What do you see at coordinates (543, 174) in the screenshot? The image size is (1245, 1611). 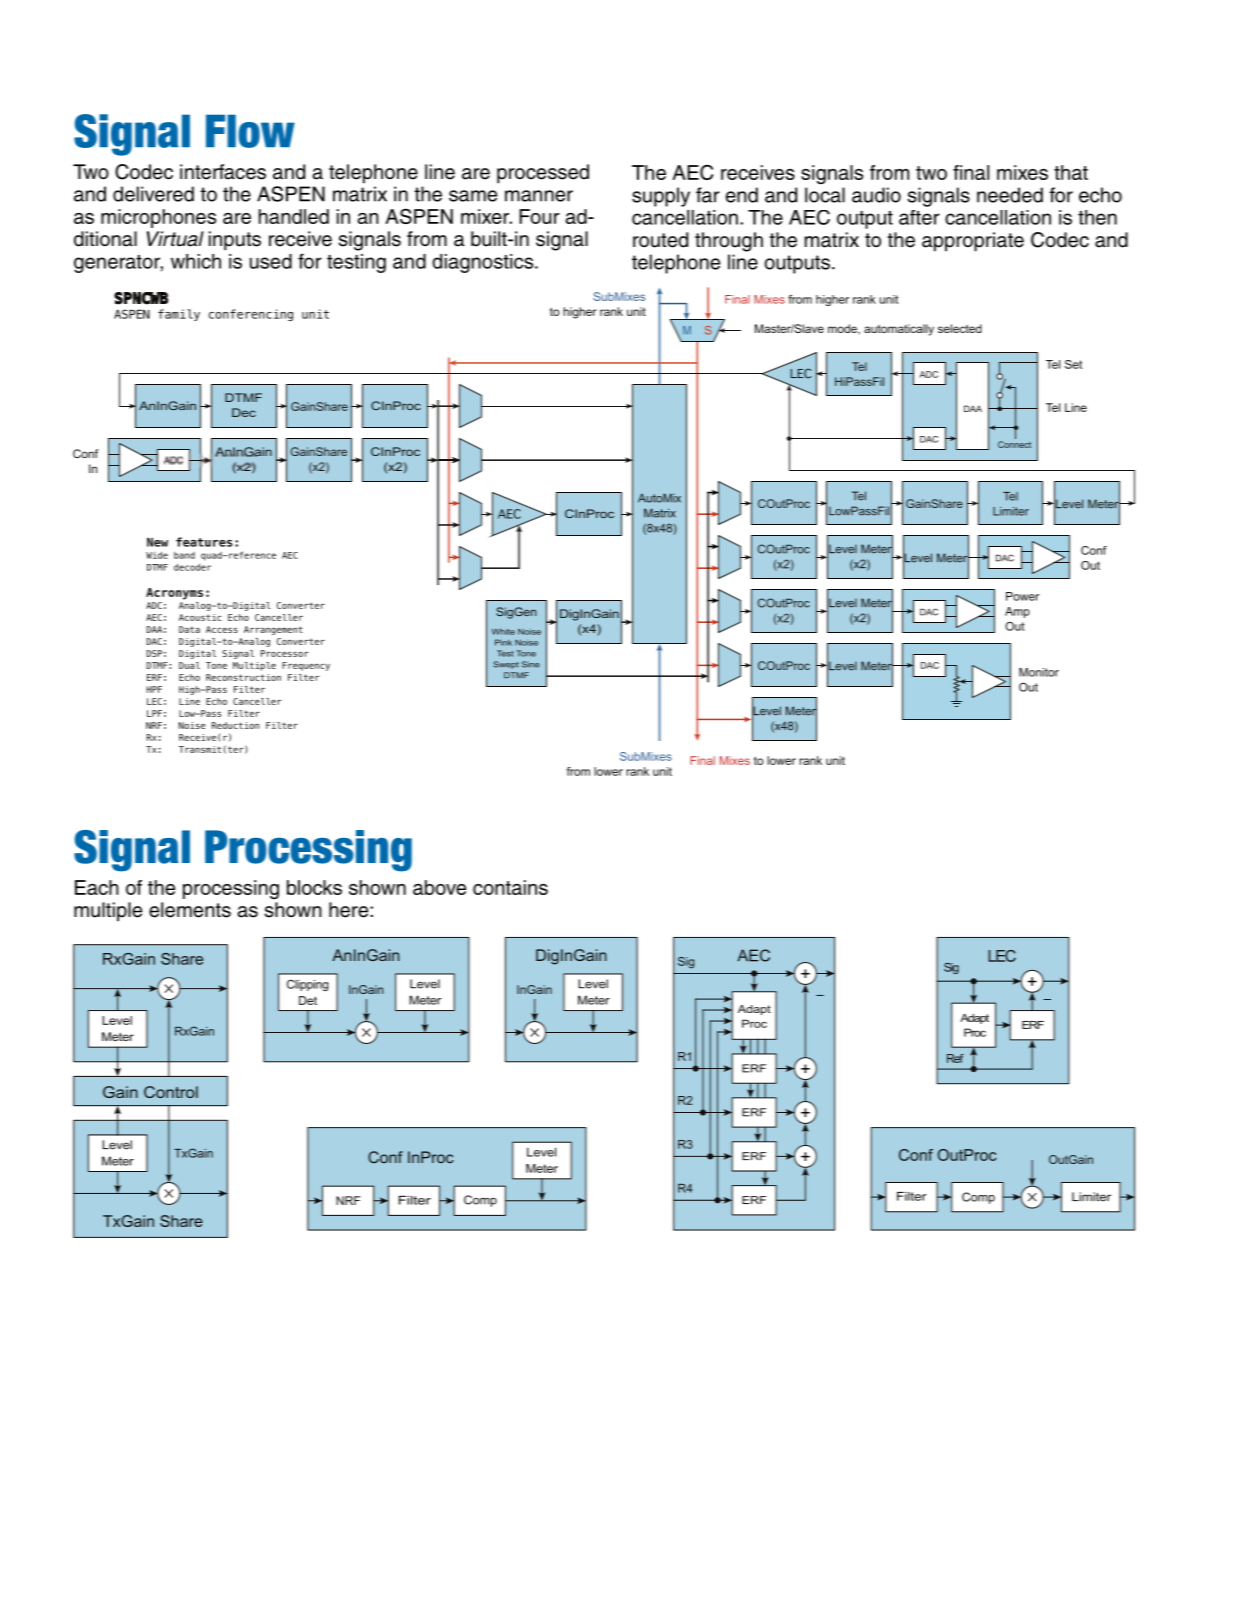 I see `processed` at bounding box center [543, 174].
